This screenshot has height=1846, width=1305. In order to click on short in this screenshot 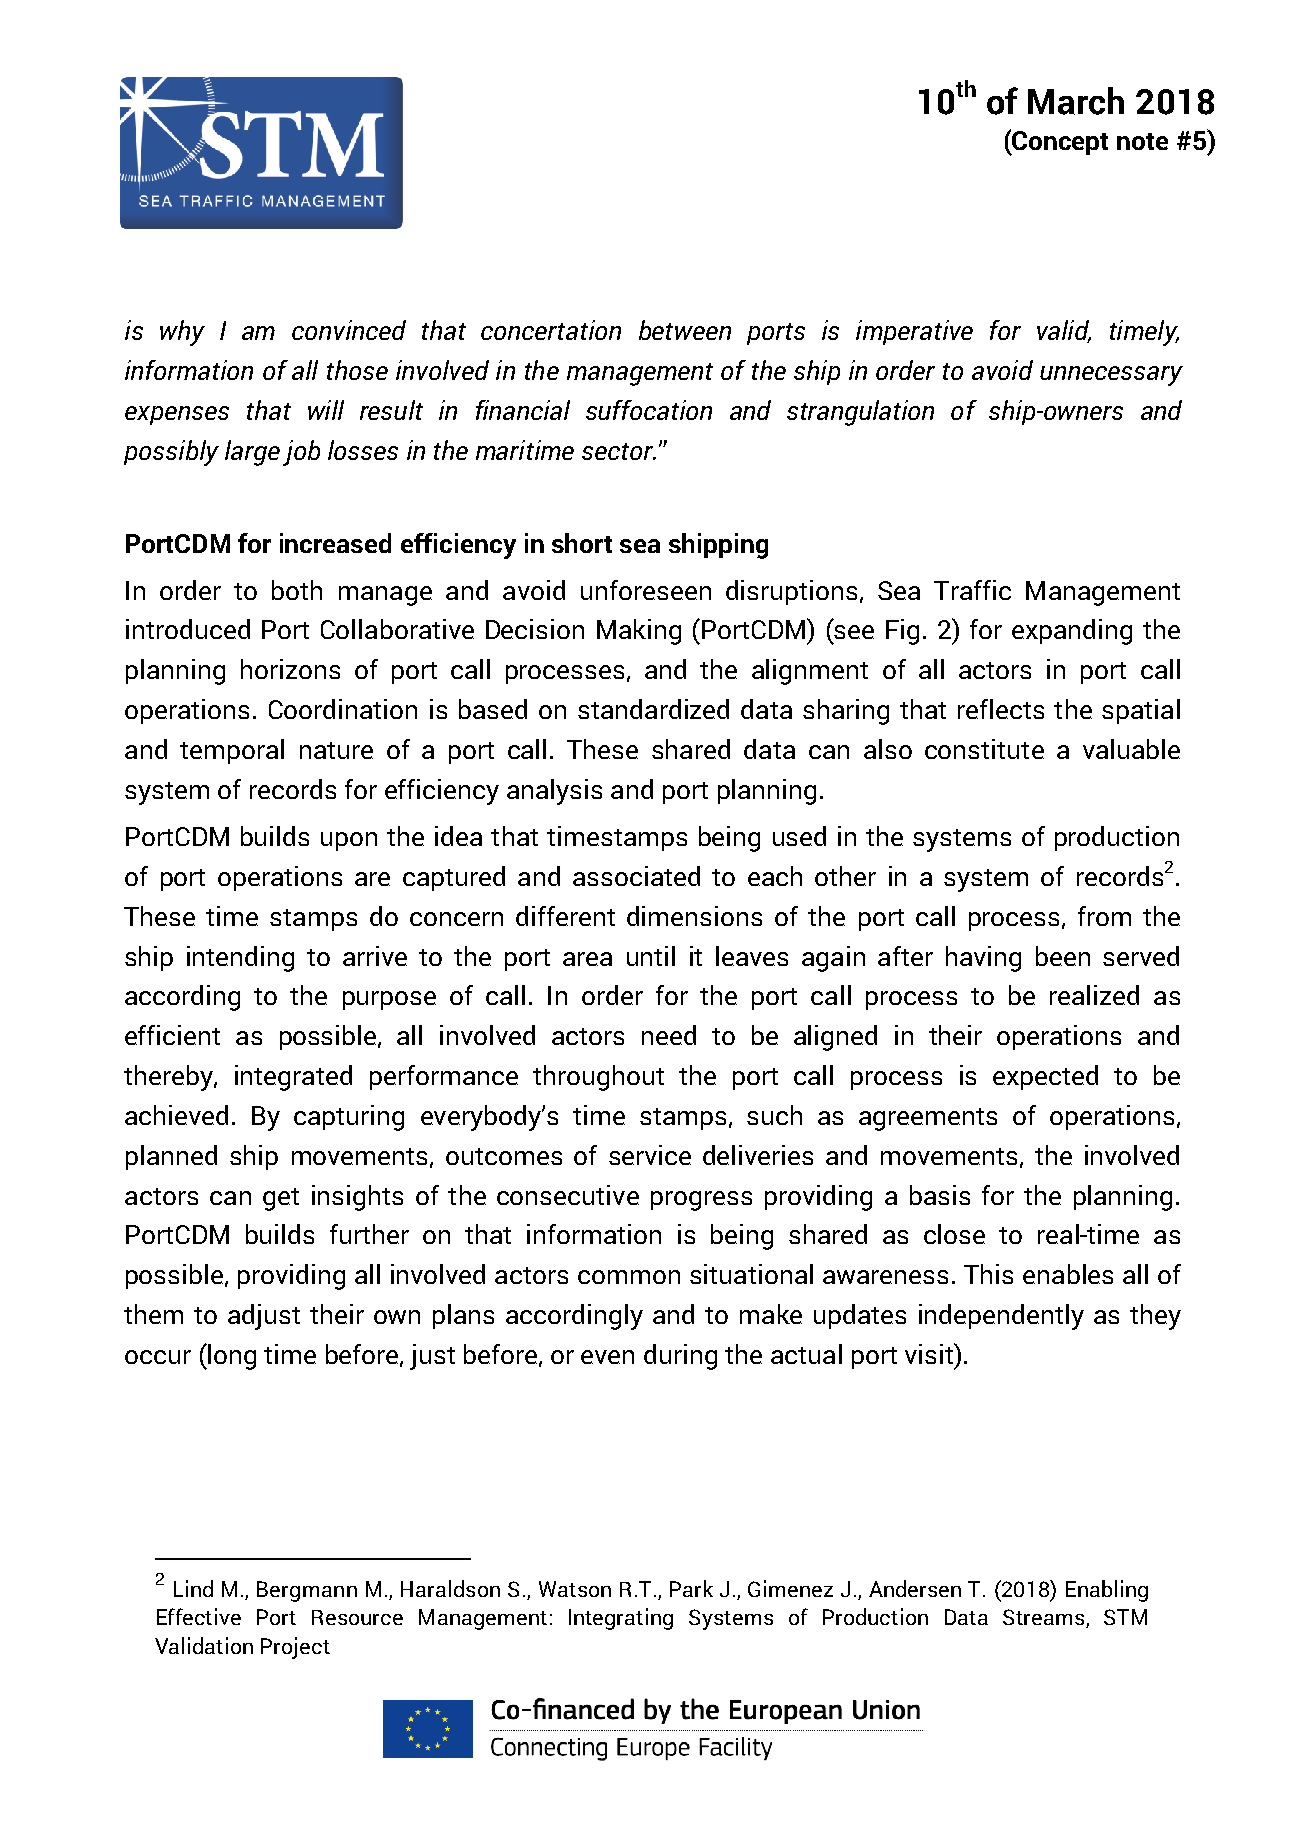, I will do `click(582, 543)`.
